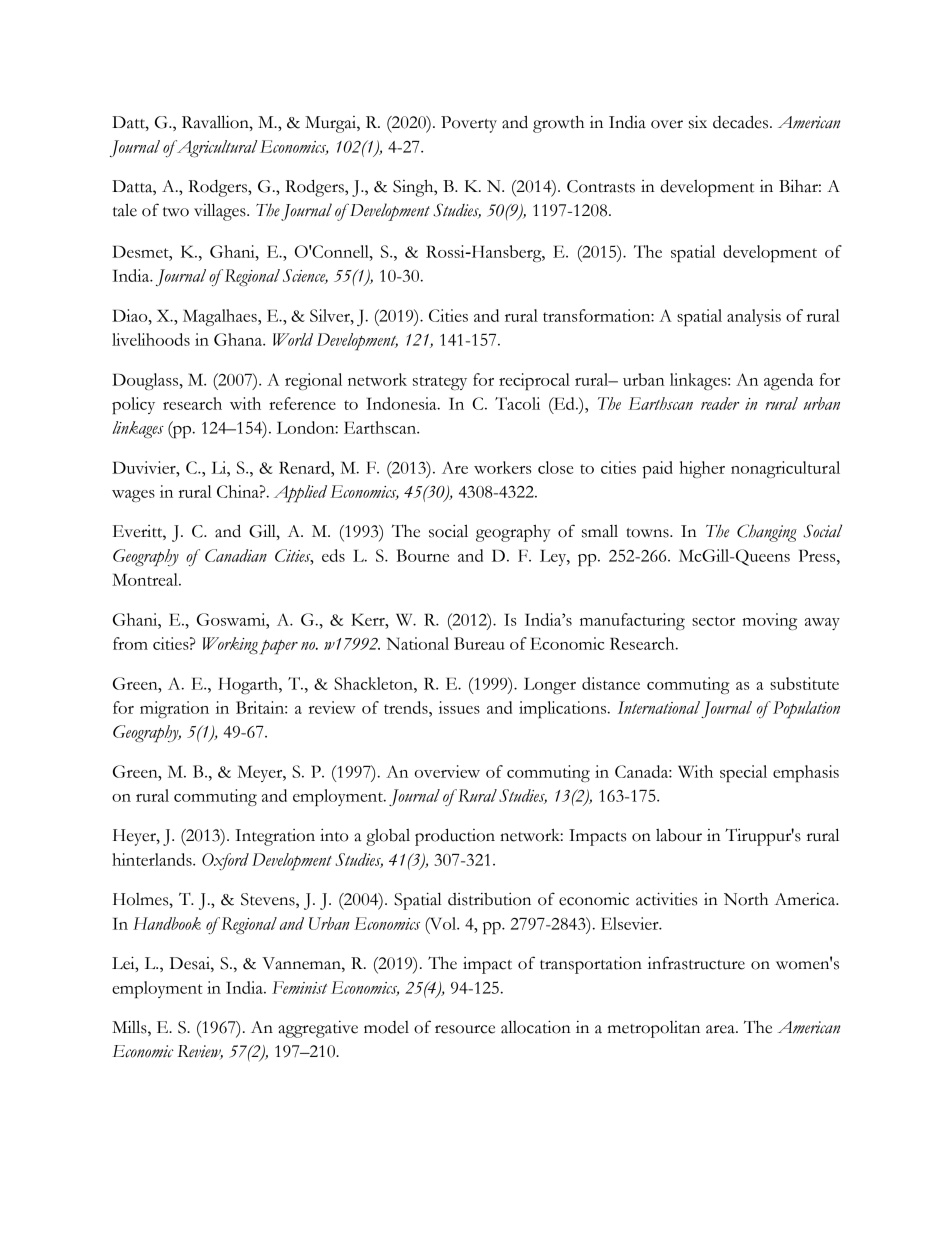  I want to click on infrastructure, so click(696, 963).
